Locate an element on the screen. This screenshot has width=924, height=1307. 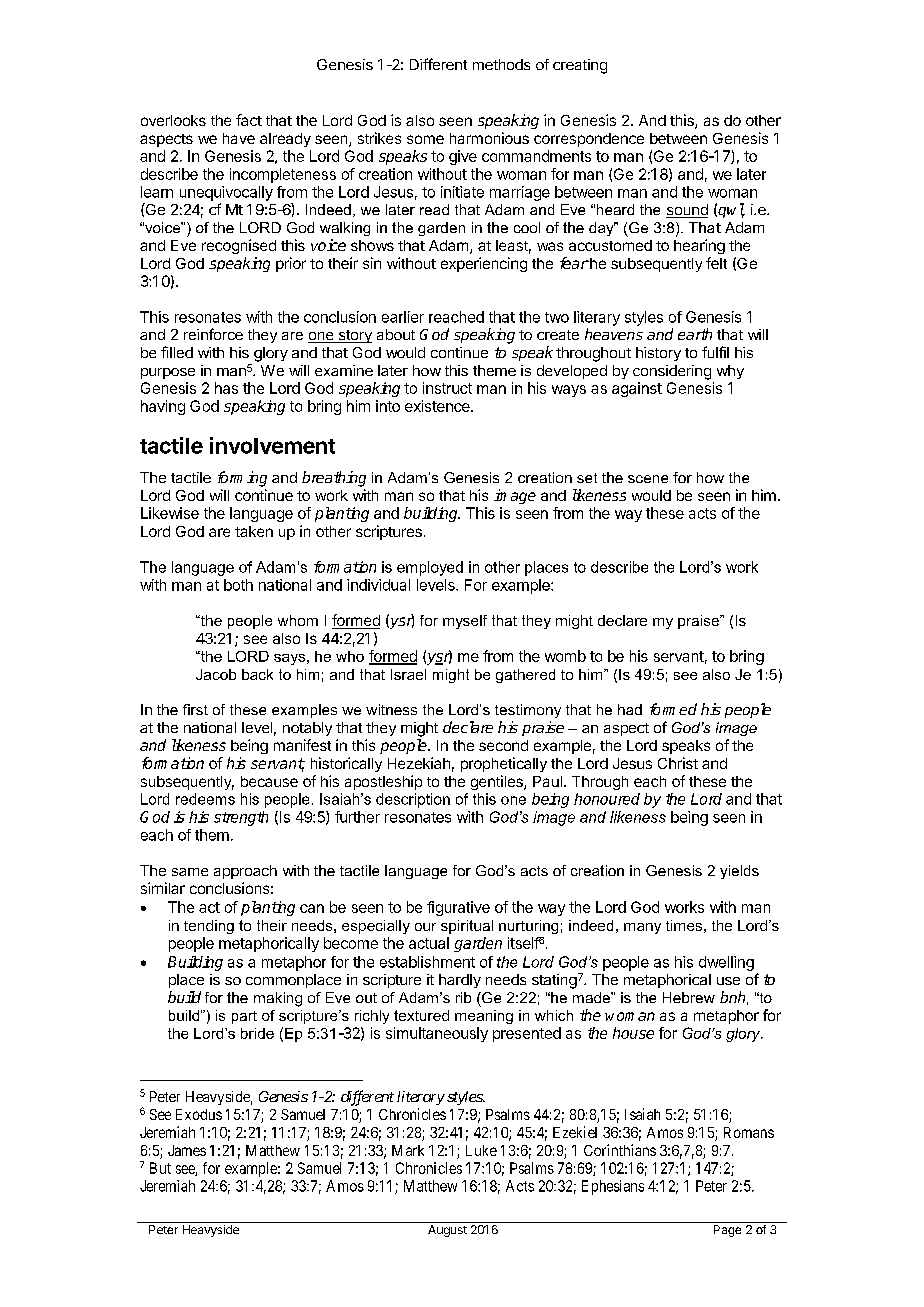
scene is located at coordinates (648, 479).
